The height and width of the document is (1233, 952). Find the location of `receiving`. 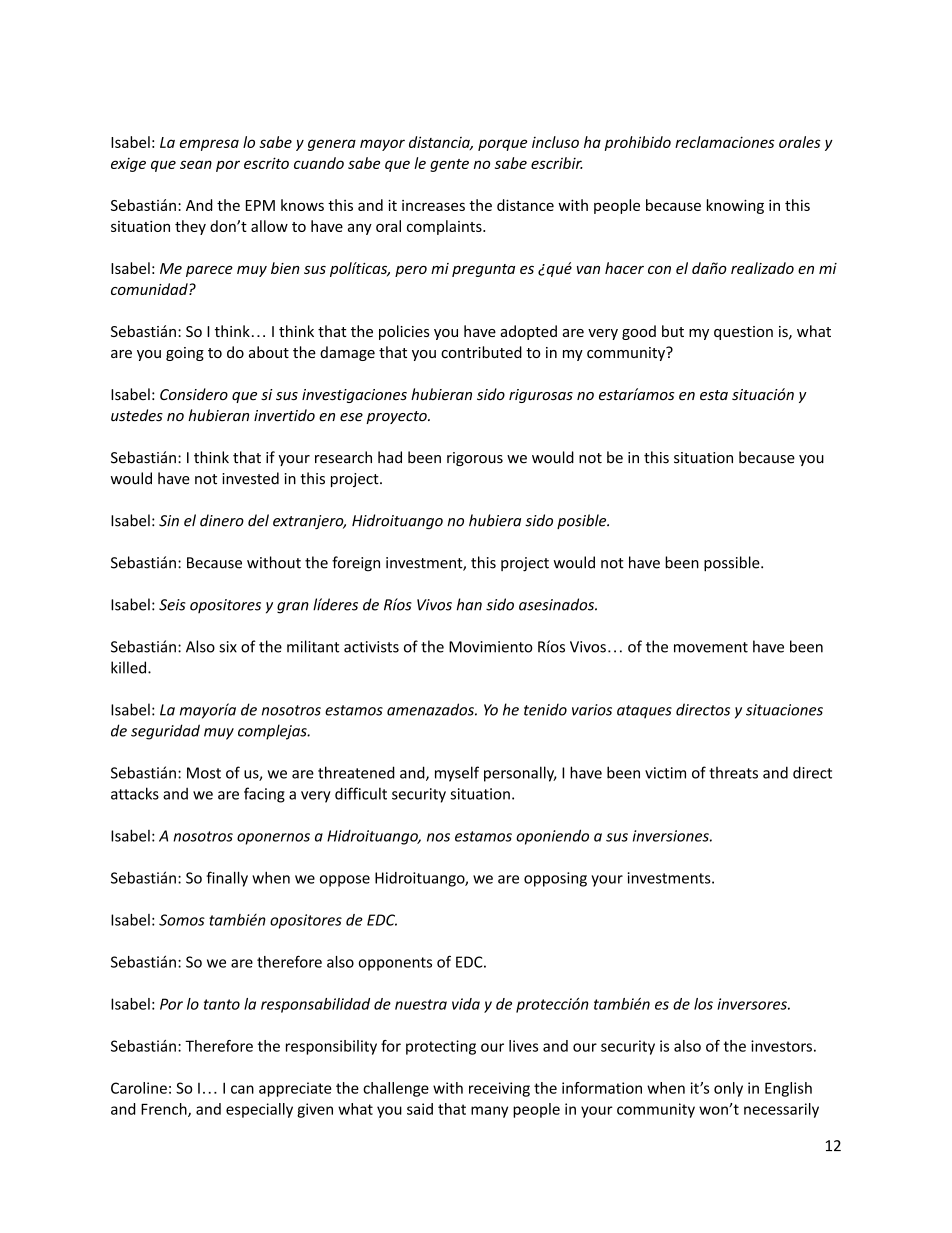

receiving is located at coordinates (499, 1089).
